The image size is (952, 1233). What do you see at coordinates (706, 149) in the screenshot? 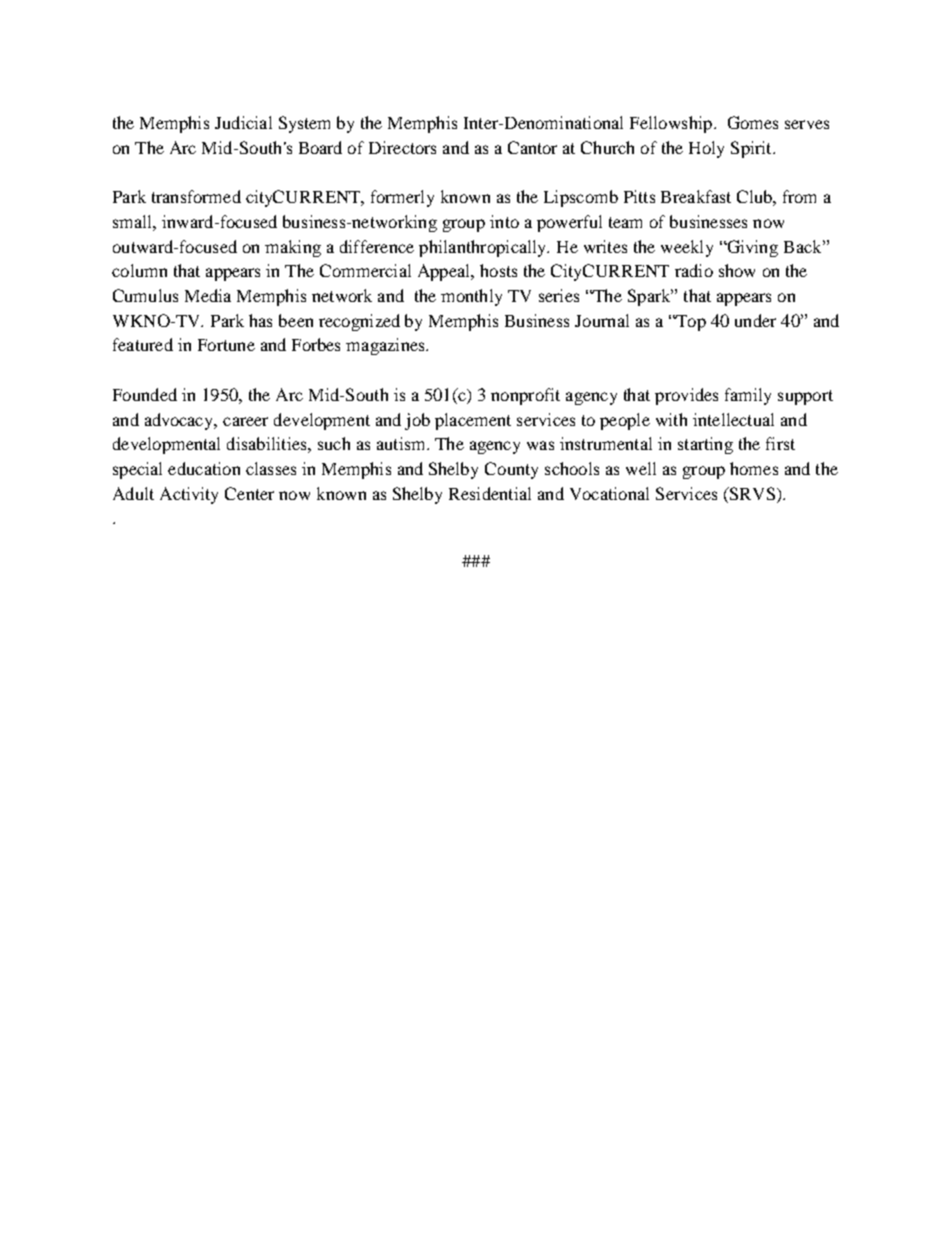
I see `Holy` at bounding box center [706, 149].
